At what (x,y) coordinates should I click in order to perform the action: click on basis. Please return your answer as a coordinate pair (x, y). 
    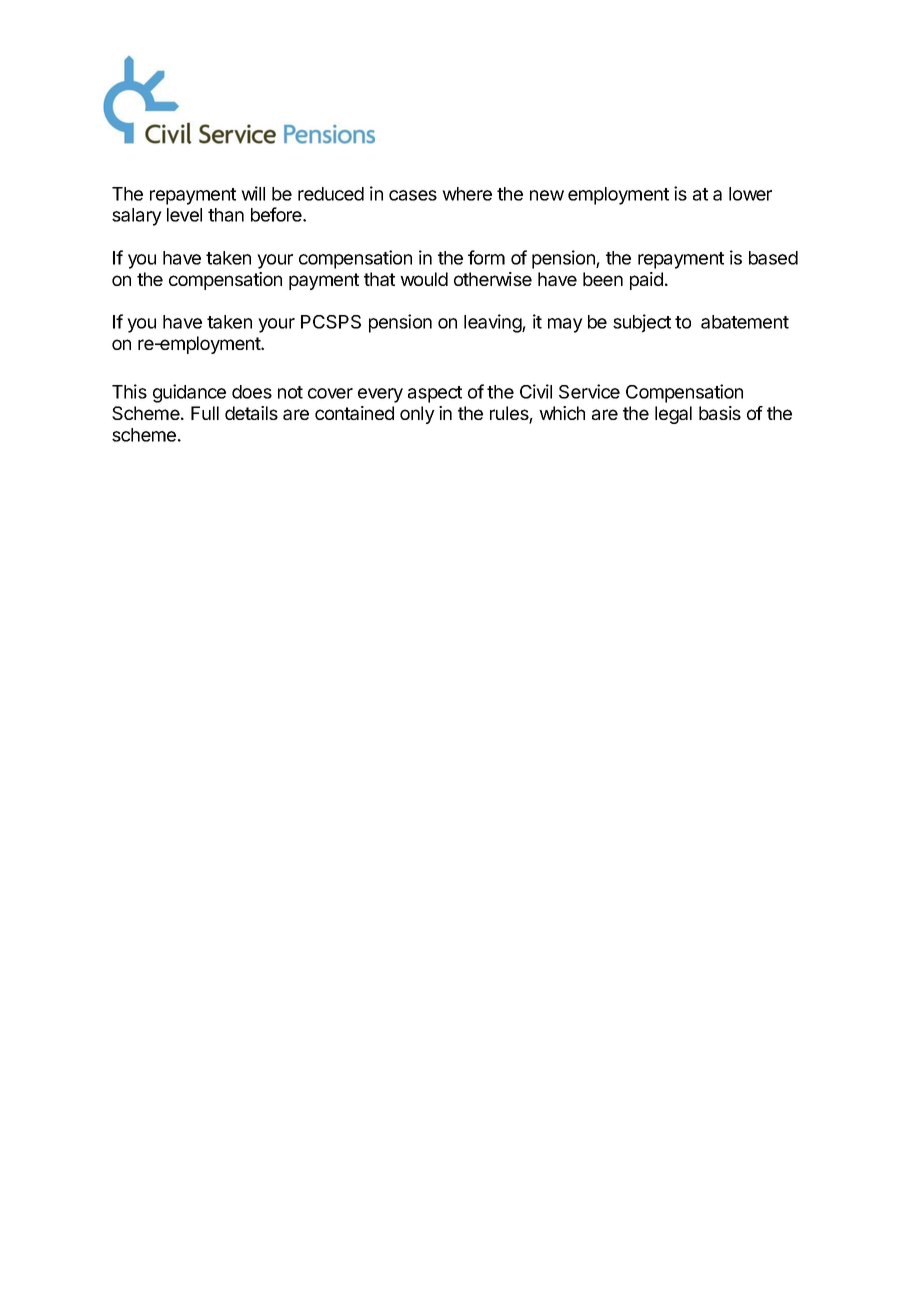
    Looking at the image, I should click on (720, 413).
